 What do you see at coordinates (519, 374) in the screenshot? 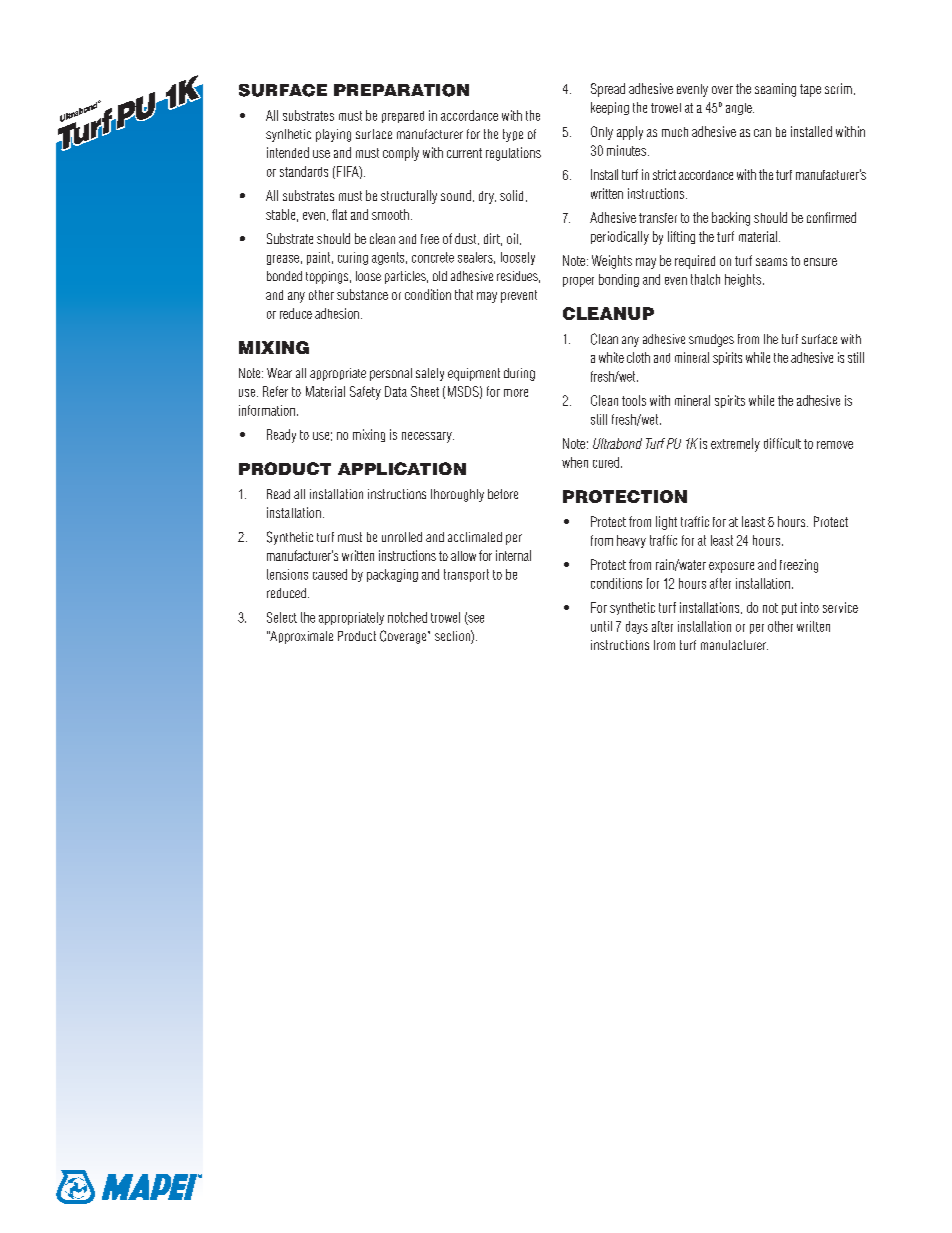
I see `during` at bounding box center [519, 374].
